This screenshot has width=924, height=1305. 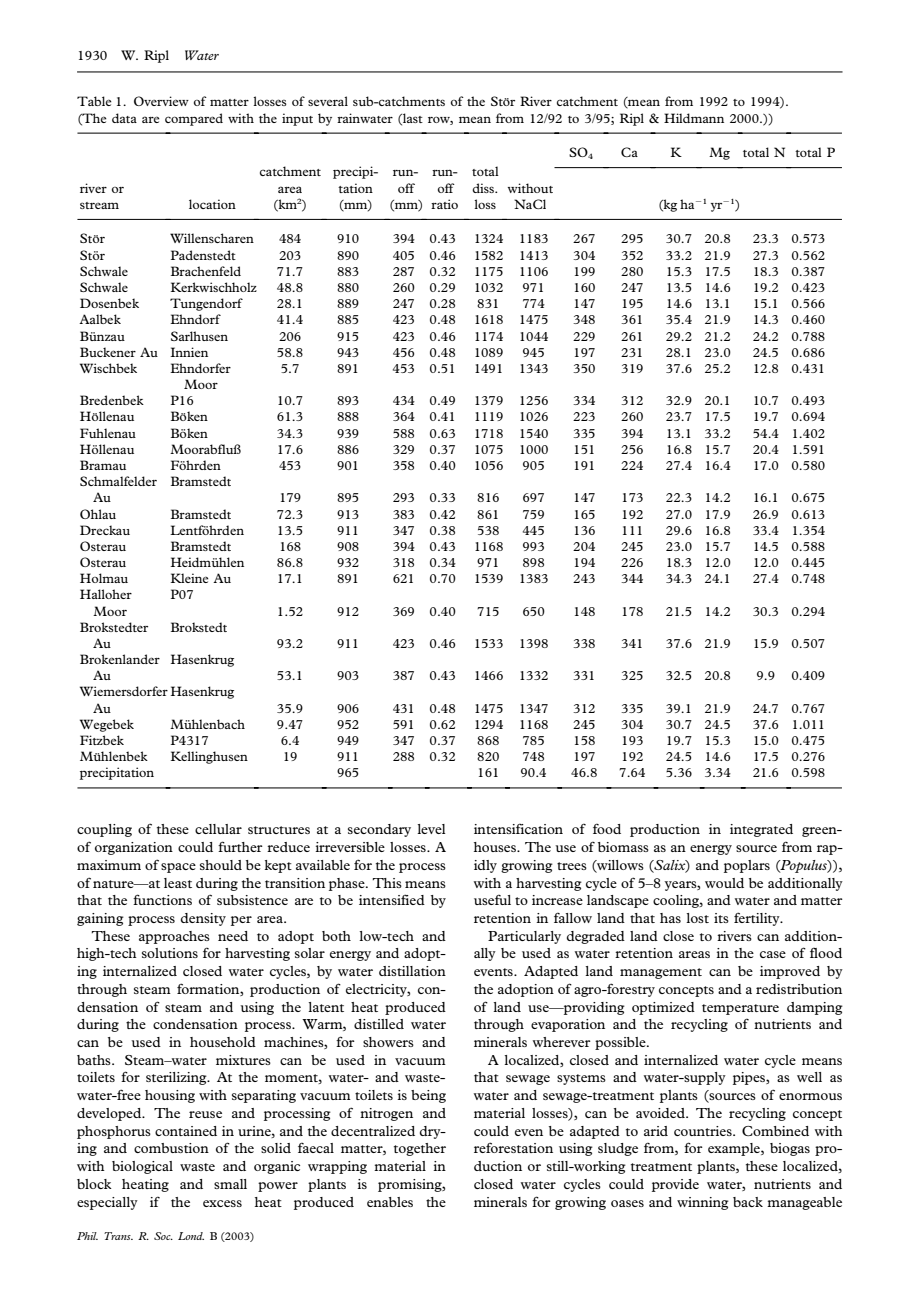 I want to click on level, so click(x=431, y=829).
